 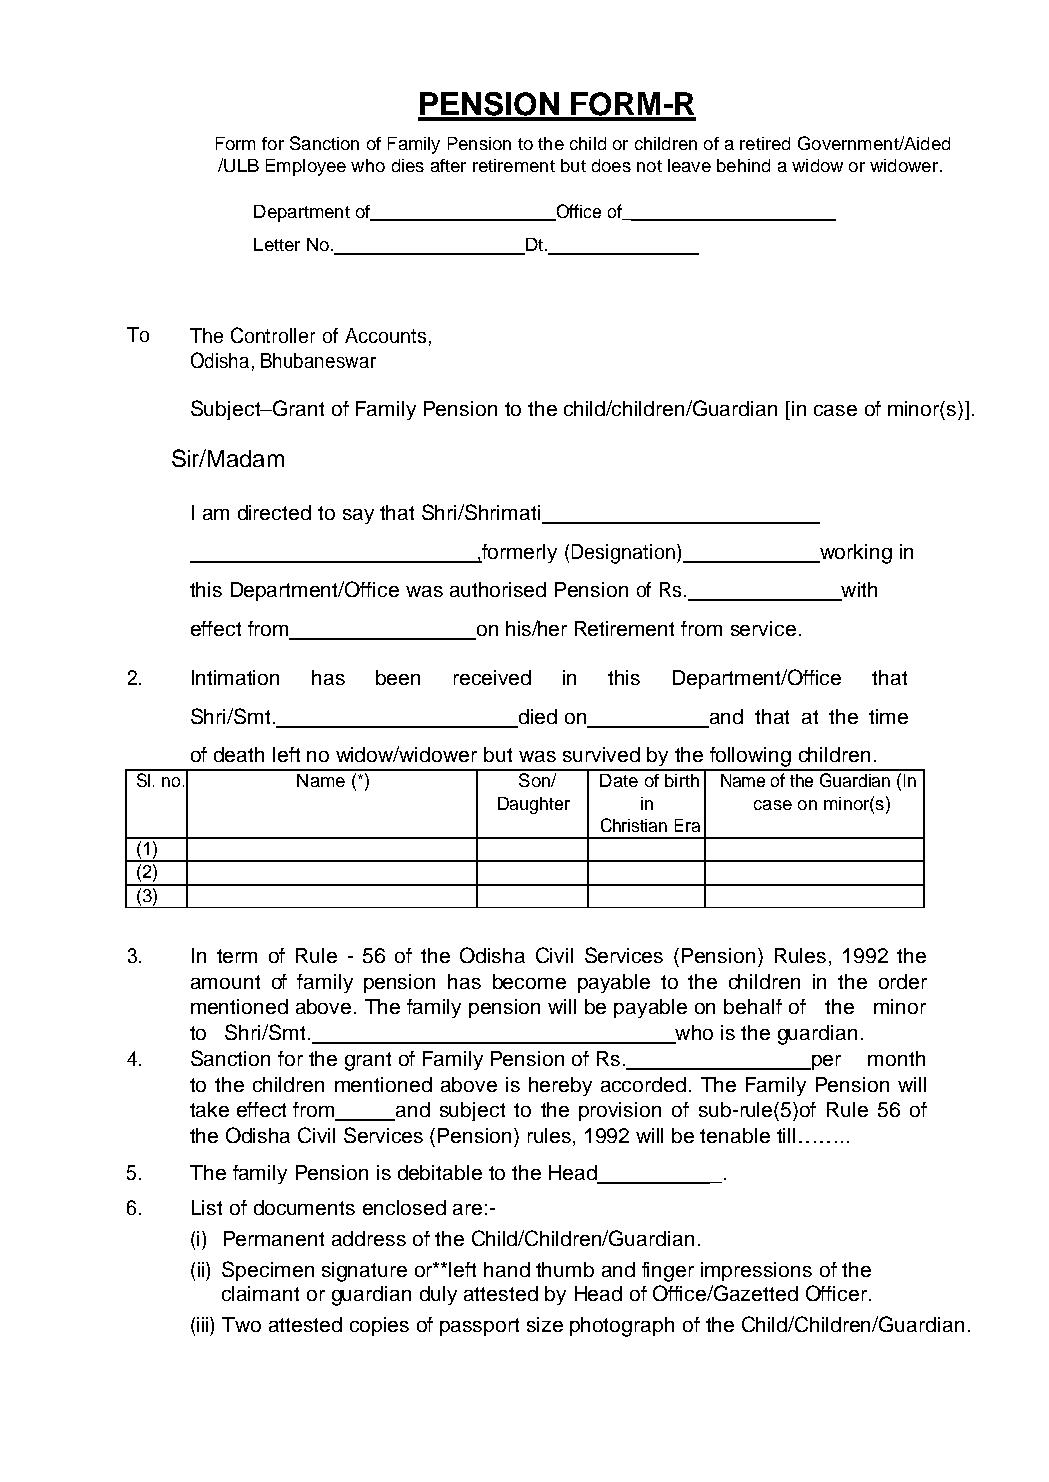 I want to click on claimant, so click(x=260, y=1293).
